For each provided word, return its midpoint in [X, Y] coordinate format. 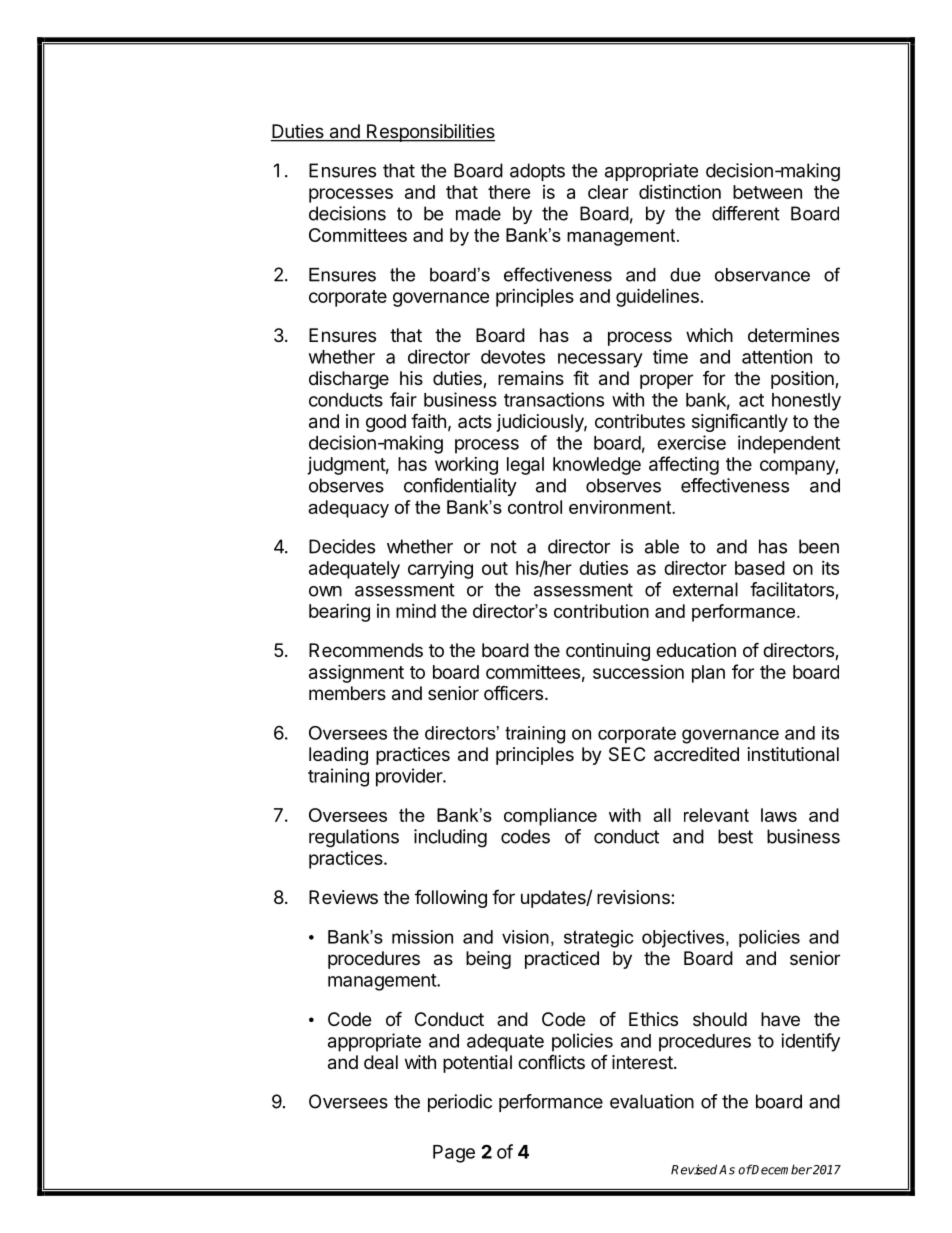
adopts [537, 172]
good [386, 423]
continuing [608, 652]
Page [454, 1154]
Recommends [366, 650]
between [767, 192]
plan [708, 674]
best [735, 836]
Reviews [343, 897]
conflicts [551, 1062]
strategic [599, 939]
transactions [554, 399]
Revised [694, 1169]
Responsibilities [430, 133]
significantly [740, 422]
